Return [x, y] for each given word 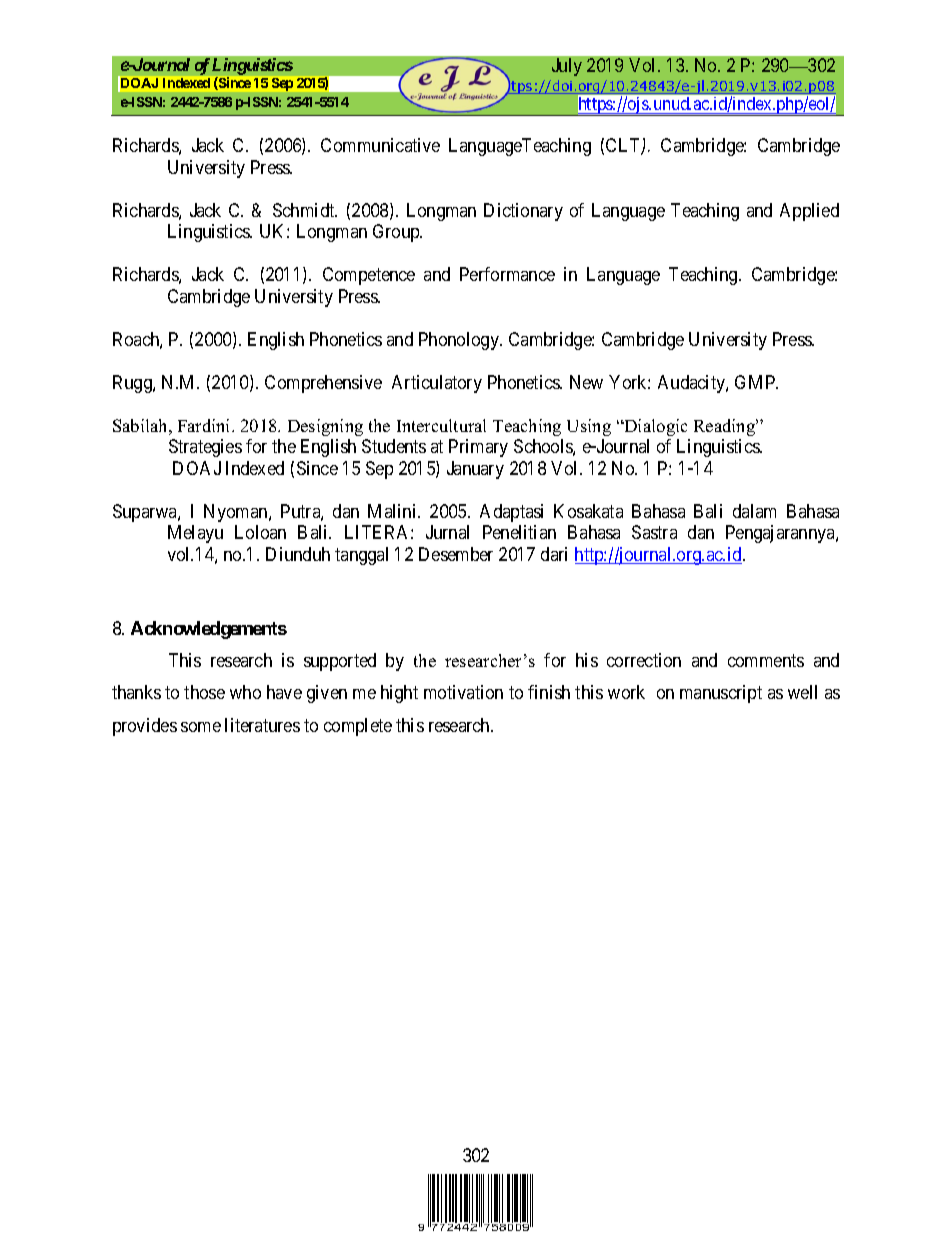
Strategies [205, 448]
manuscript [721, 694]
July [567, 67]
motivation [463, 692]
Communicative [380, 145]
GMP [756, 382]
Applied [809, 212]
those [204, 692]
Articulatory [437, 384]
